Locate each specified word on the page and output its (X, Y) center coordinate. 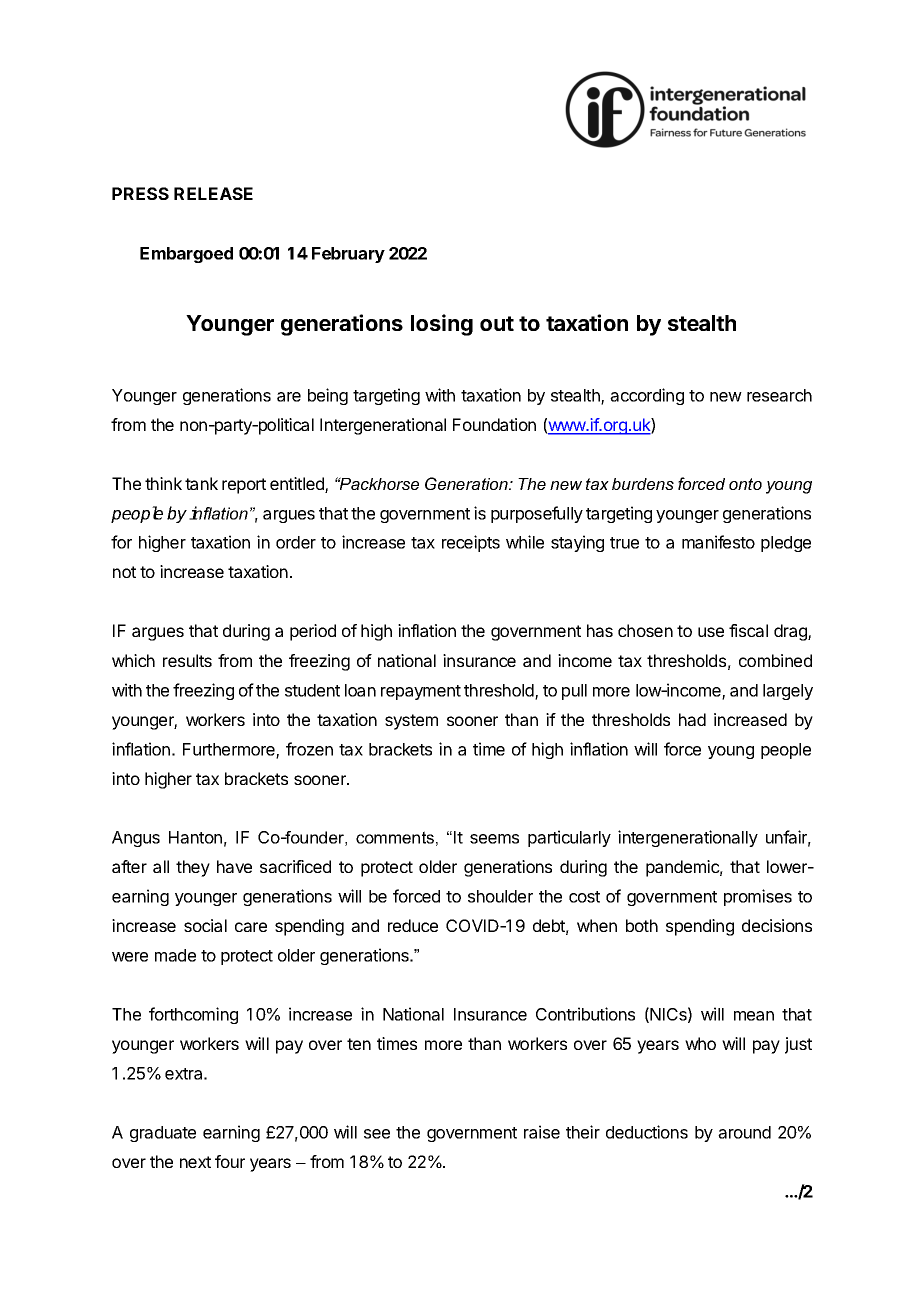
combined (775, 660)
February (348, 255)
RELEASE (213, 193)
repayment (421, 692)
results (187, 660)
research (779, 395)
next (195, 1162)
